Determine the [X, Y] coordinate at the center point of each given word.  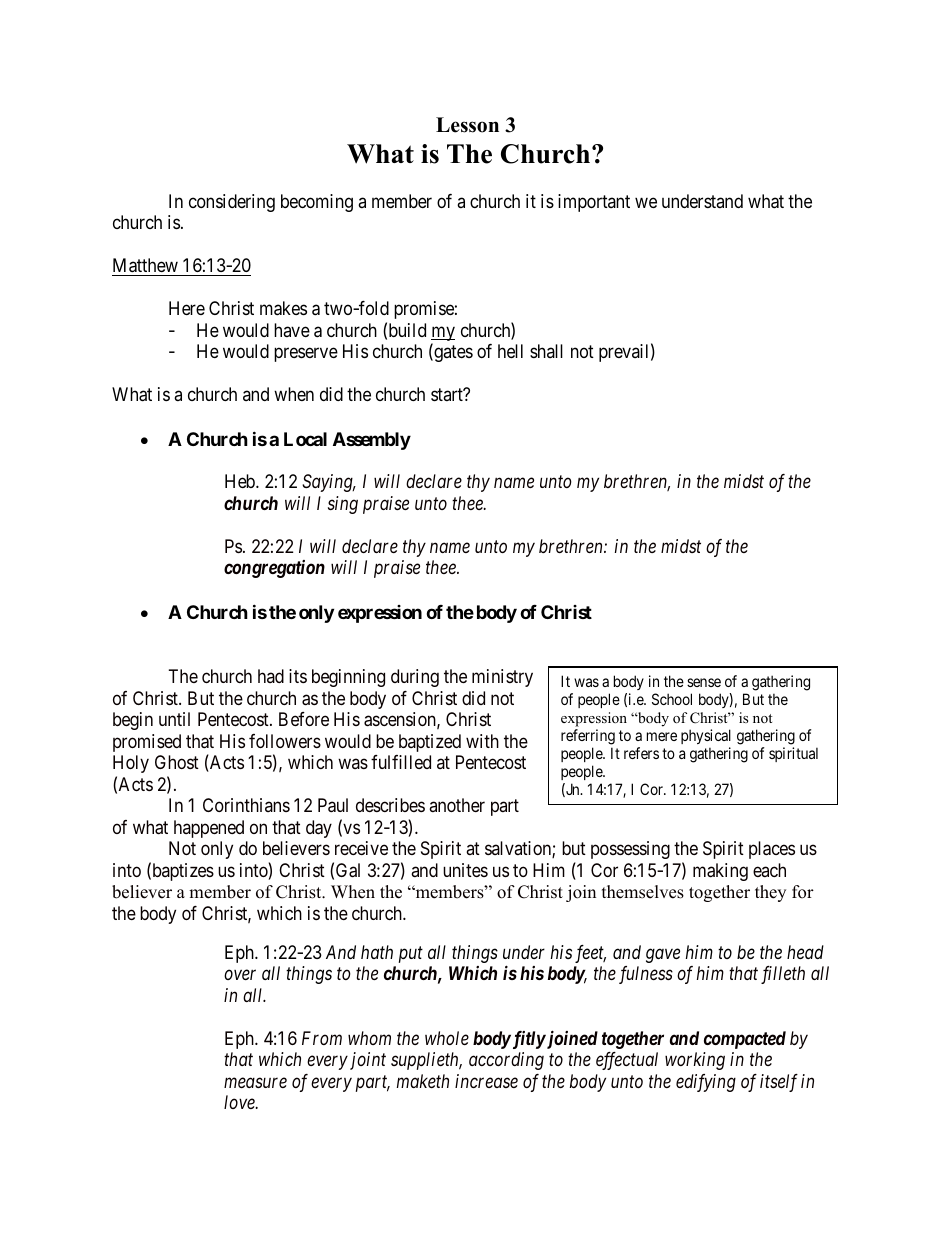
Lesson [467, 125]
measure [255, 1082]
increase [486, 1081]
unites [465, 870]
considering [232, 203]
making [720, 872]
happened [209, 829]
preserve [306, 355]
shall [546, 351]
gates [452, 353]
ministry [502, 678]
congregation [274, 569]
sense [704, 682]
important [594, 203]
